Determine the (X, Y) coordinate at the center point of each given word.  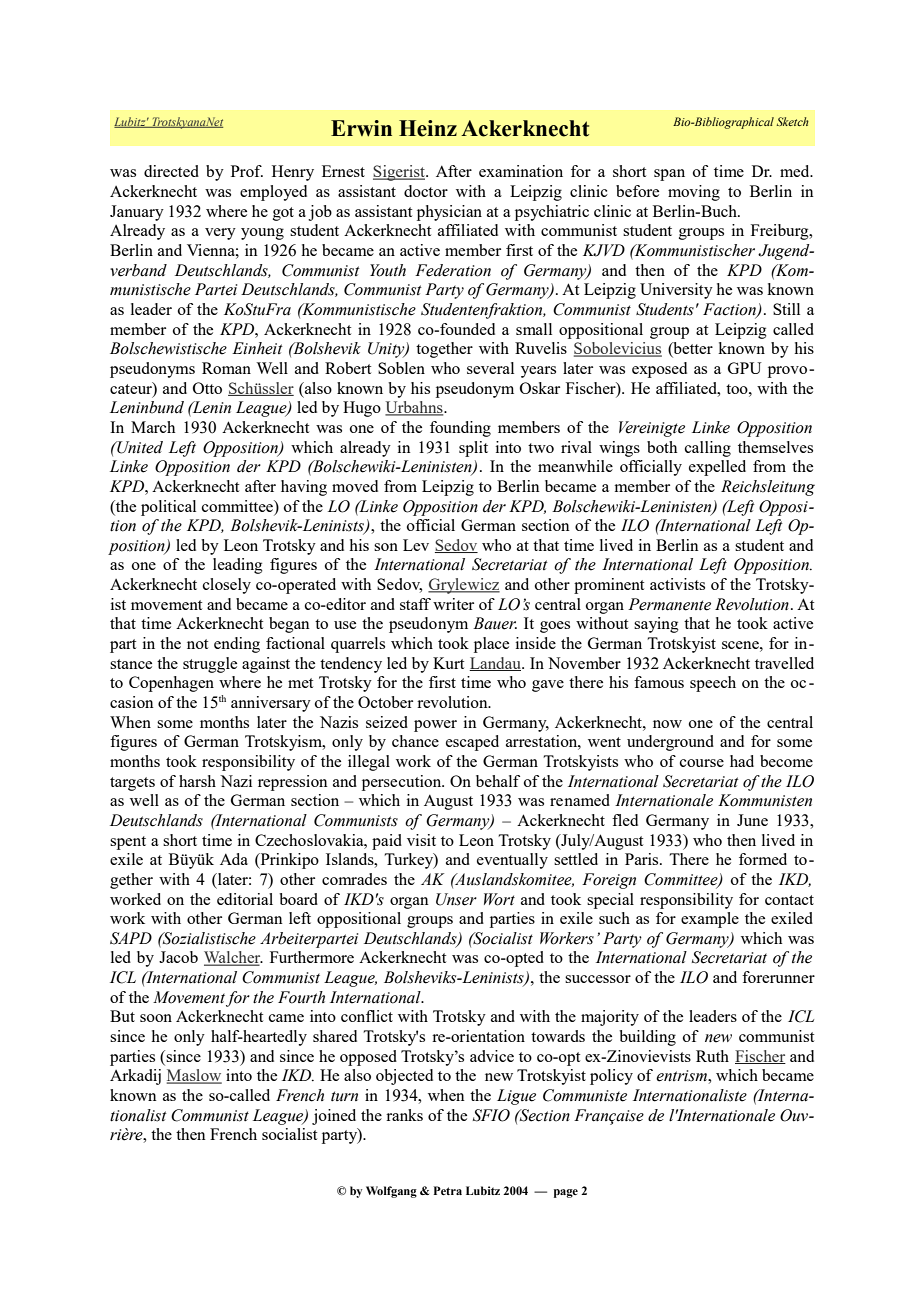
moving (694, 193)
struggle (210, 665)
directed (171, 171)
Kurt (448, 663)
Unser (456, 899)
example (710, 920)
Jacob (178, 957)
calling (708, 449)
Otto (207, 388)
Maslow (194, 1076)
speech (713, 684)
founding (460, 429)
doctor (426, 191)
